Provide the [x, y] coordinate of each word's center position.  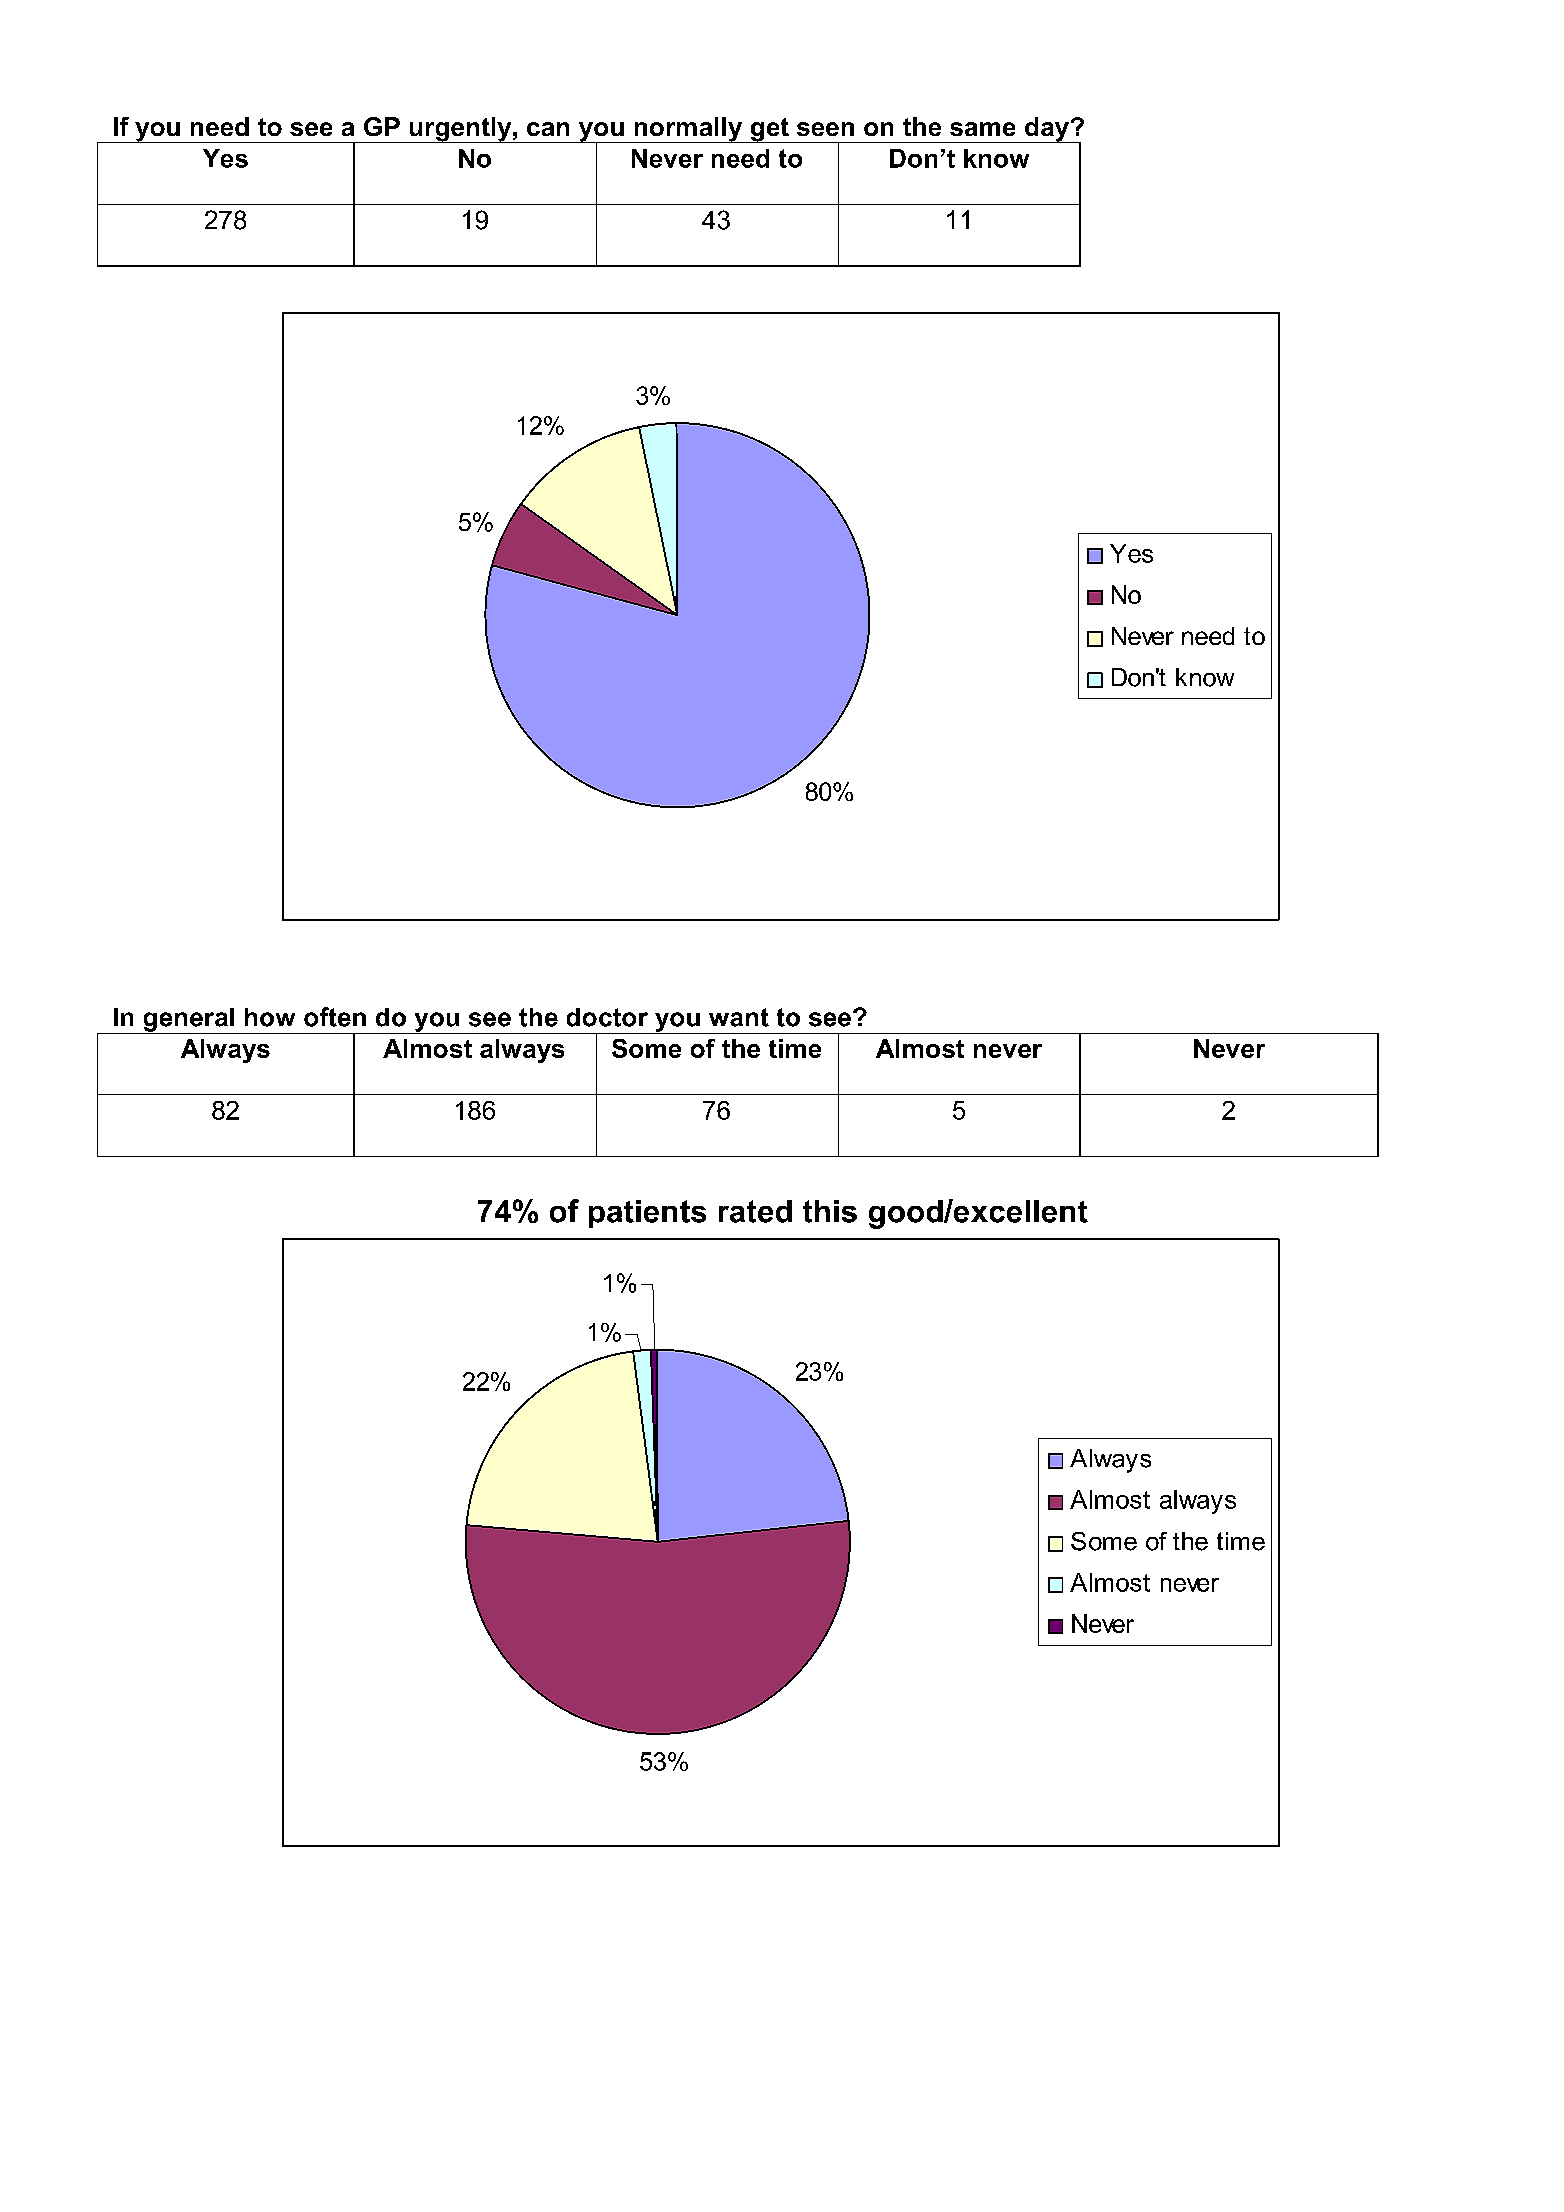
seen [825, 129]
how [270, 1017]
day [1047, 130]
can [548, 129]
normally [688, 130]
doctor [607, 1017]
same [982, 129]
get [769, 130]
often [335, 1017]
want [739, 1017]
